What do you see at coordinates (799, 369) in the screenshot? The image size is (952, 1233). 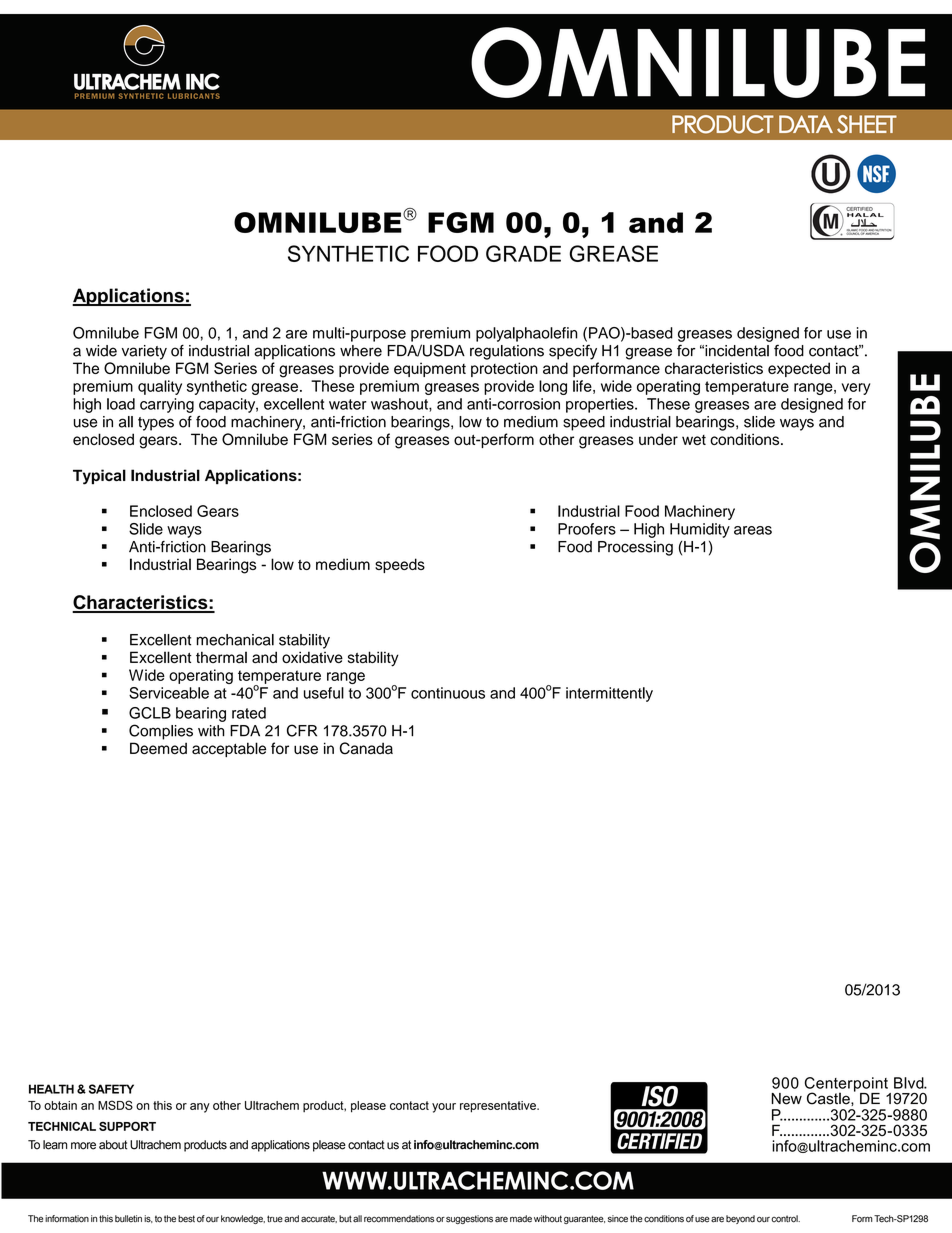 I see `expected` at bounding box center [799, 369].
